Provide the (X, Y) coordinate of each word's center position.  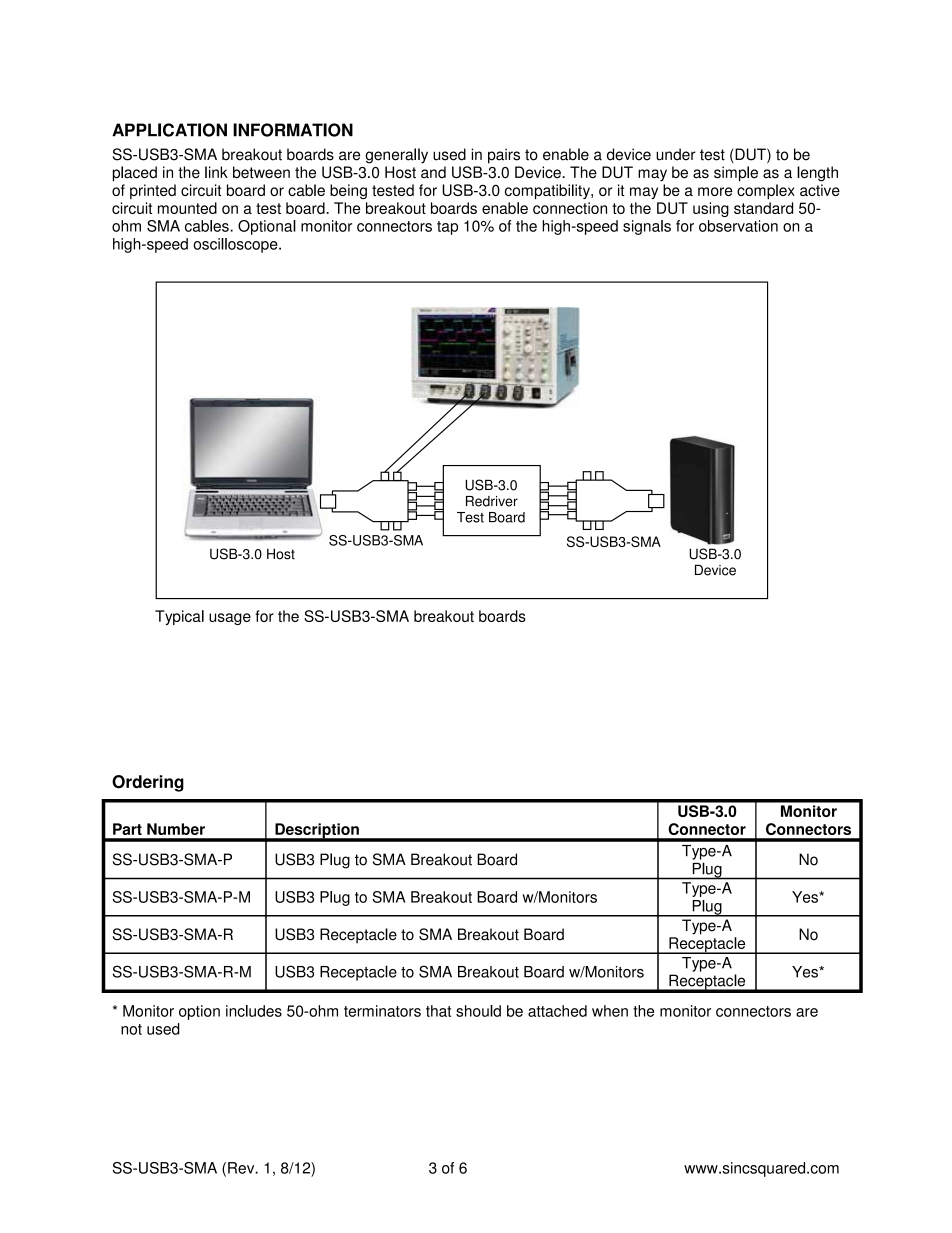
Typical (179, 617)
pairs (504, 156)
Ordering (148, 783)
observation (738, 226)
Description (317, 832)
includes (254, 1011)
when (610, 1011)
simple (736, 174)
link (216, 172)
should (478, 1011)
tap (447, 228)
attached (557, 1011)
